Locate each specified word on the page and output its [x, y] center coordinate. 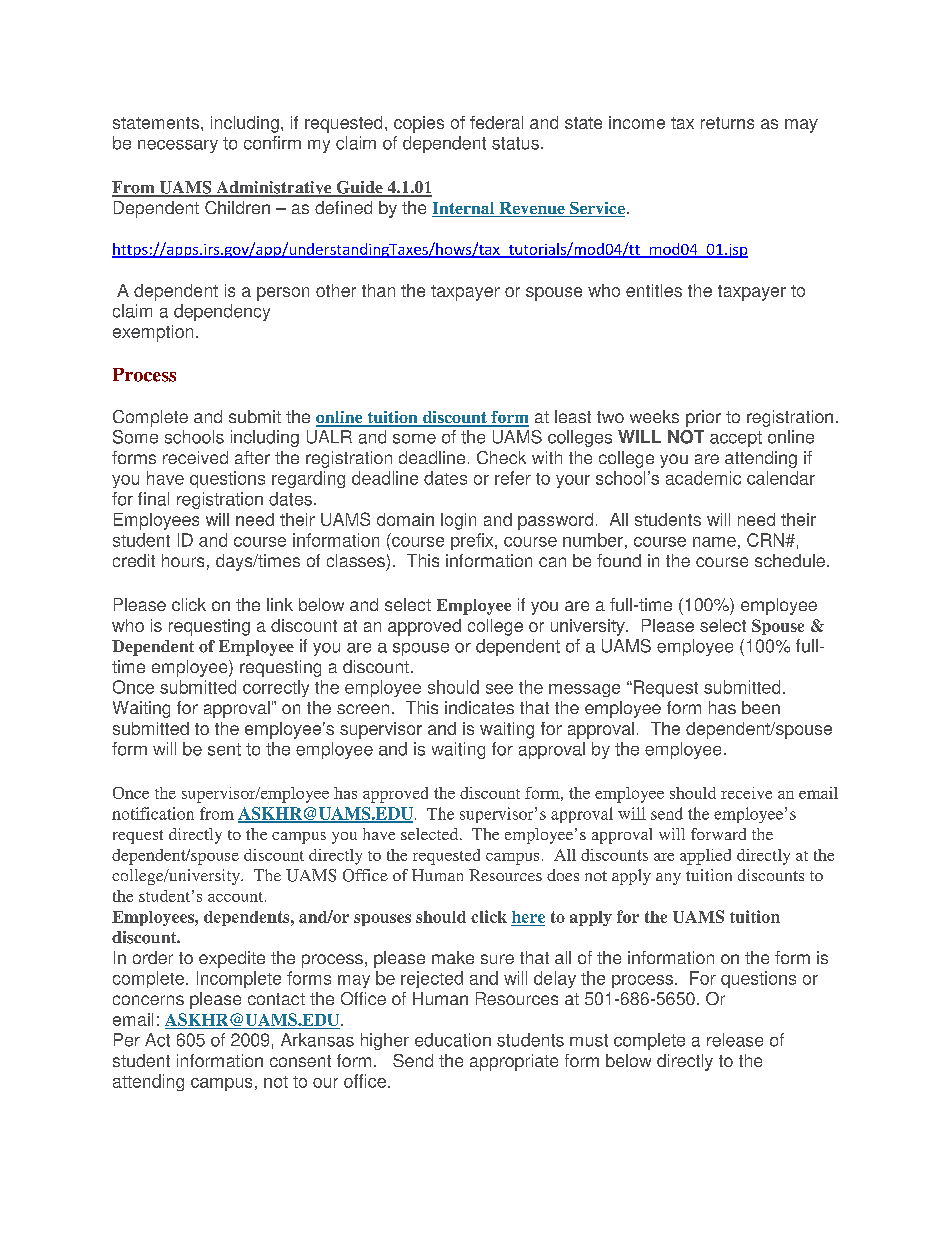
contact [276, 999]
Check [501, 457]
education [453, 1040]
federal [496, 122]
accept [736, 439]
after [252, 457]
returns [727, 123]
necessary [178, 146]
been [761, 707]
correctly [276, 688]
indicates [479, 707]
